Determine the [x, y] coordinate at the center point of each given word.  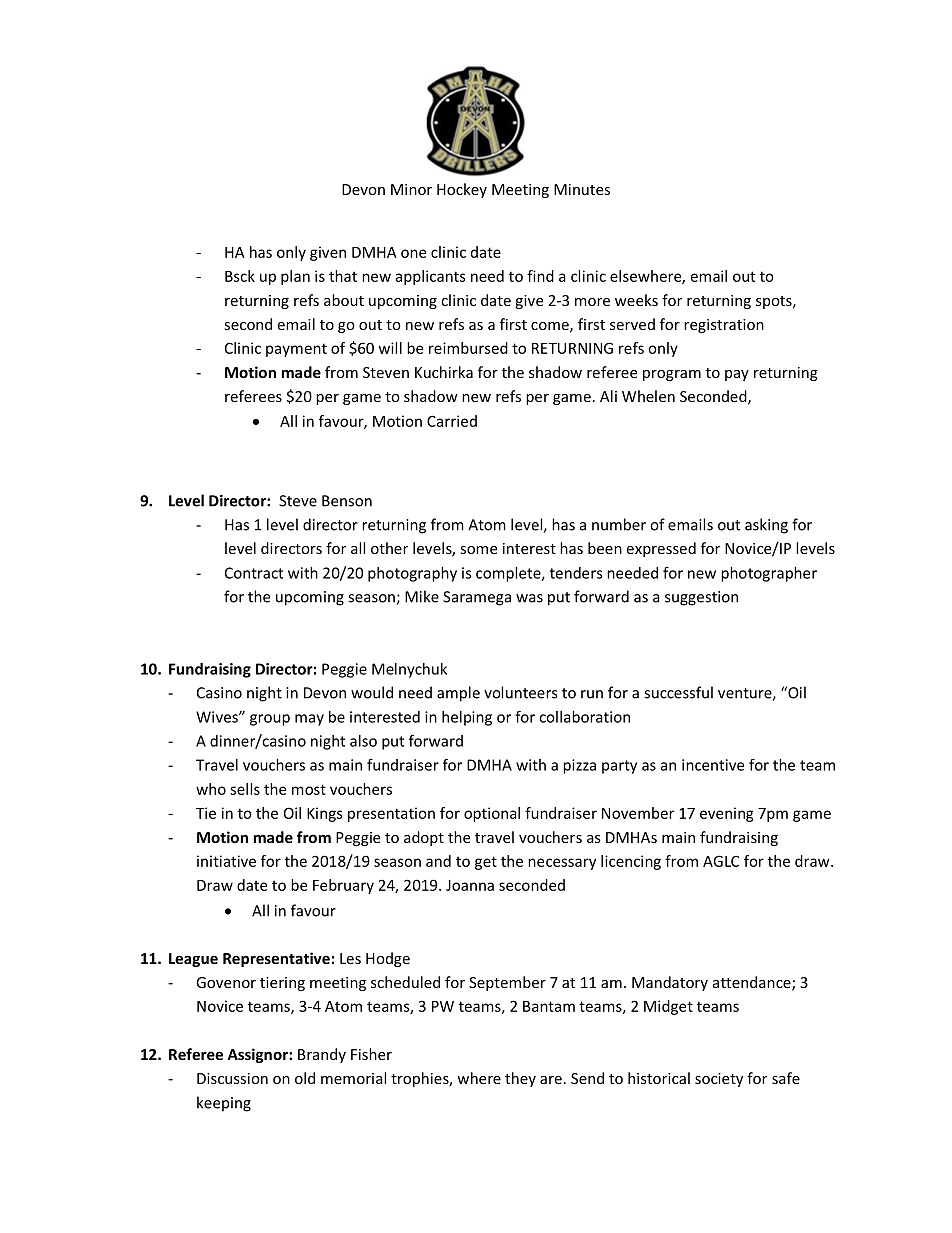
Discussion [232, 1078]
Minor [411, 189]
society [719, 1080]
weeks [636, 300]
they [520, 1079]
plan [295, 277]
